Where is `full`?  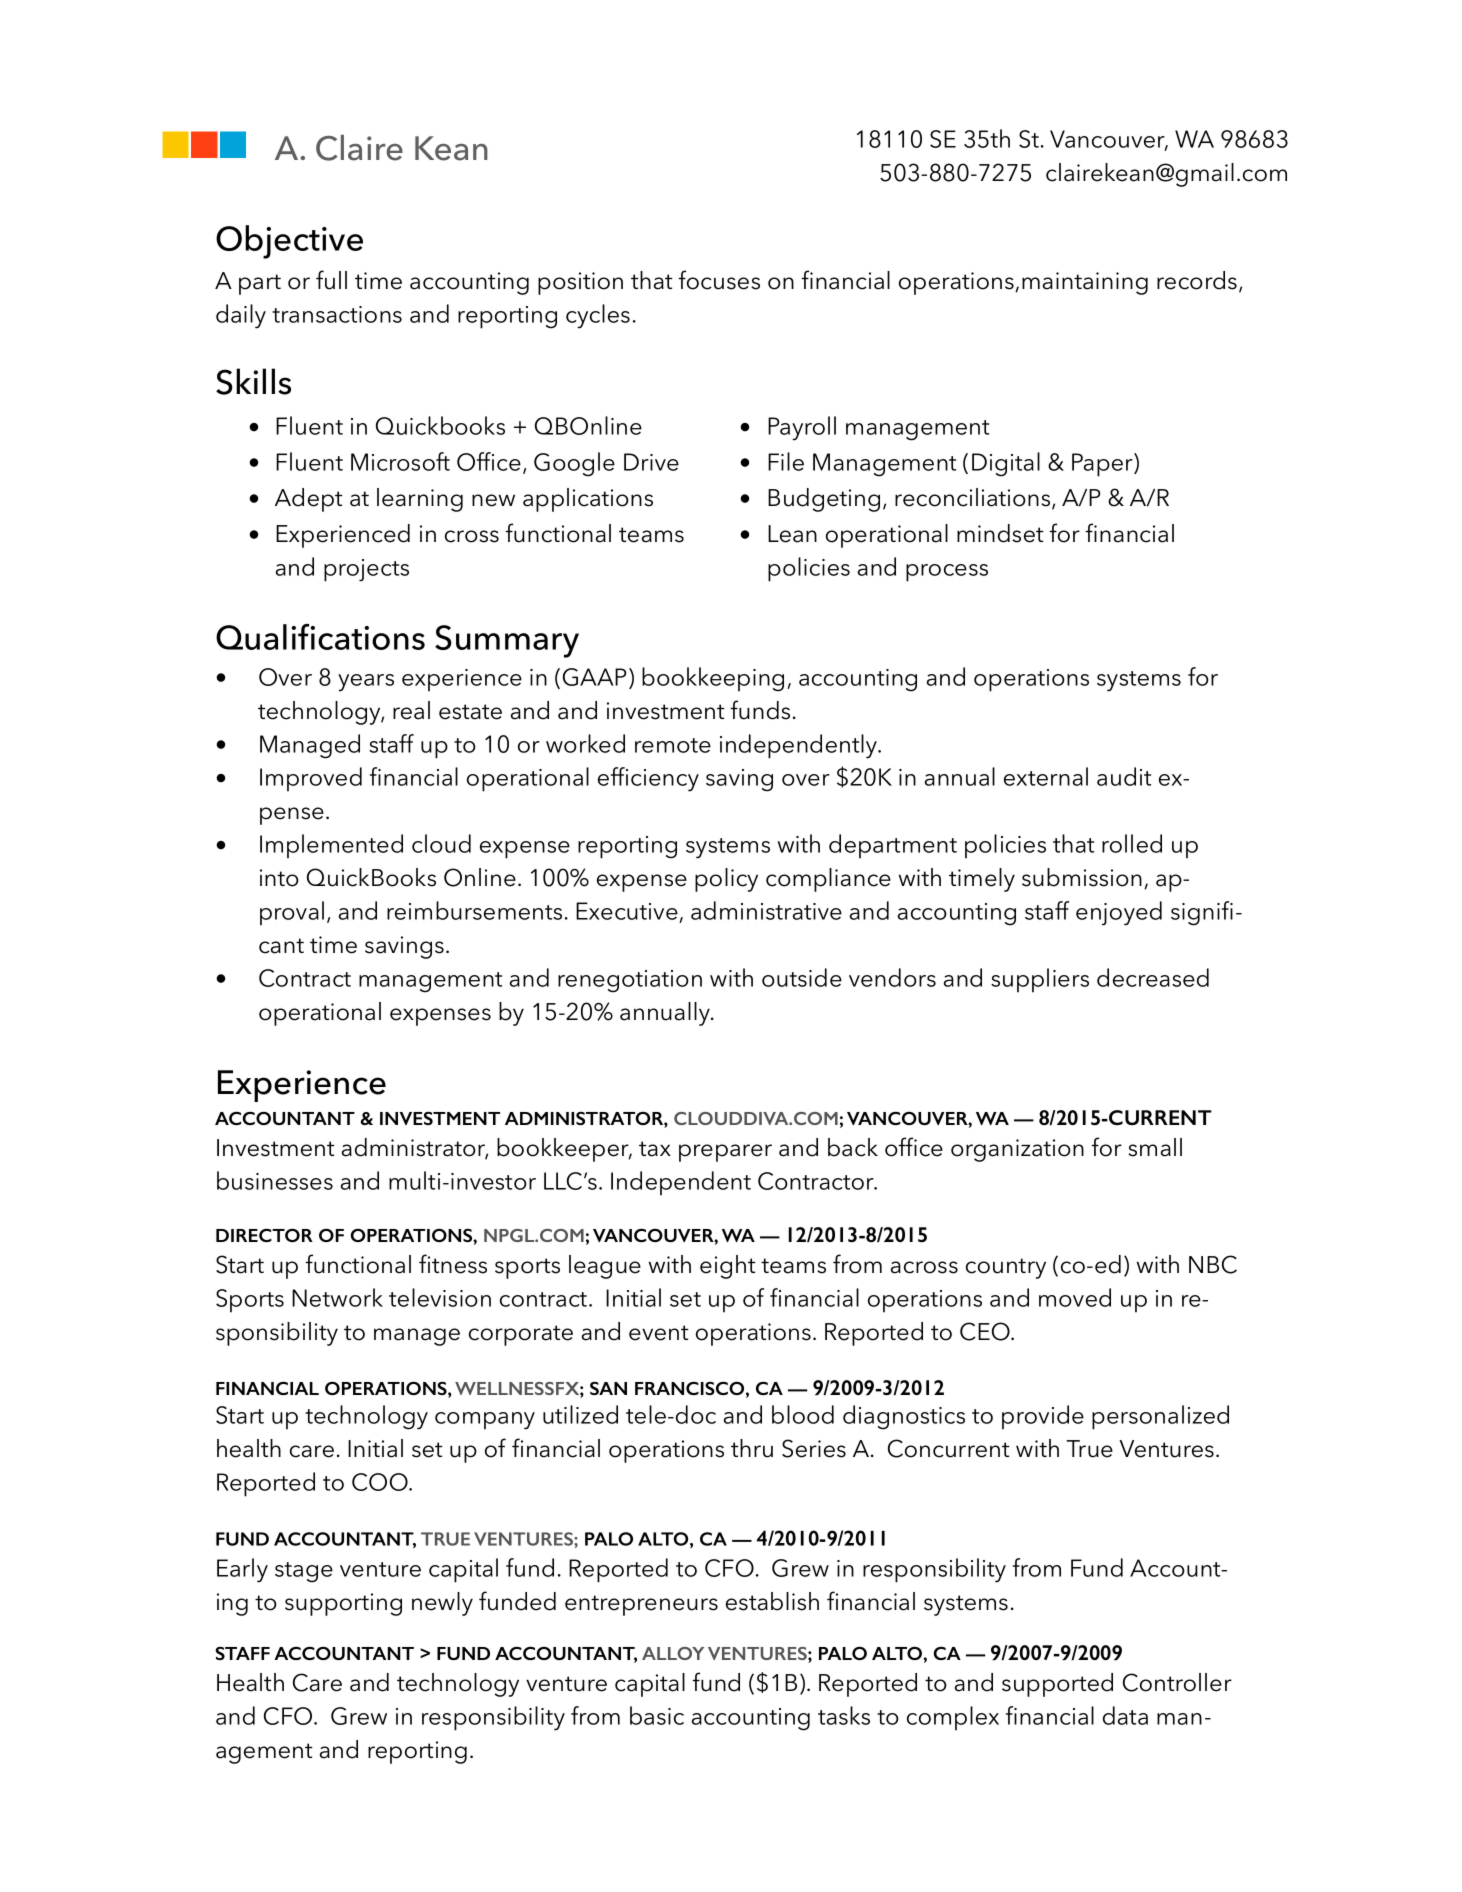
full is located at coordinates (331, 280).
